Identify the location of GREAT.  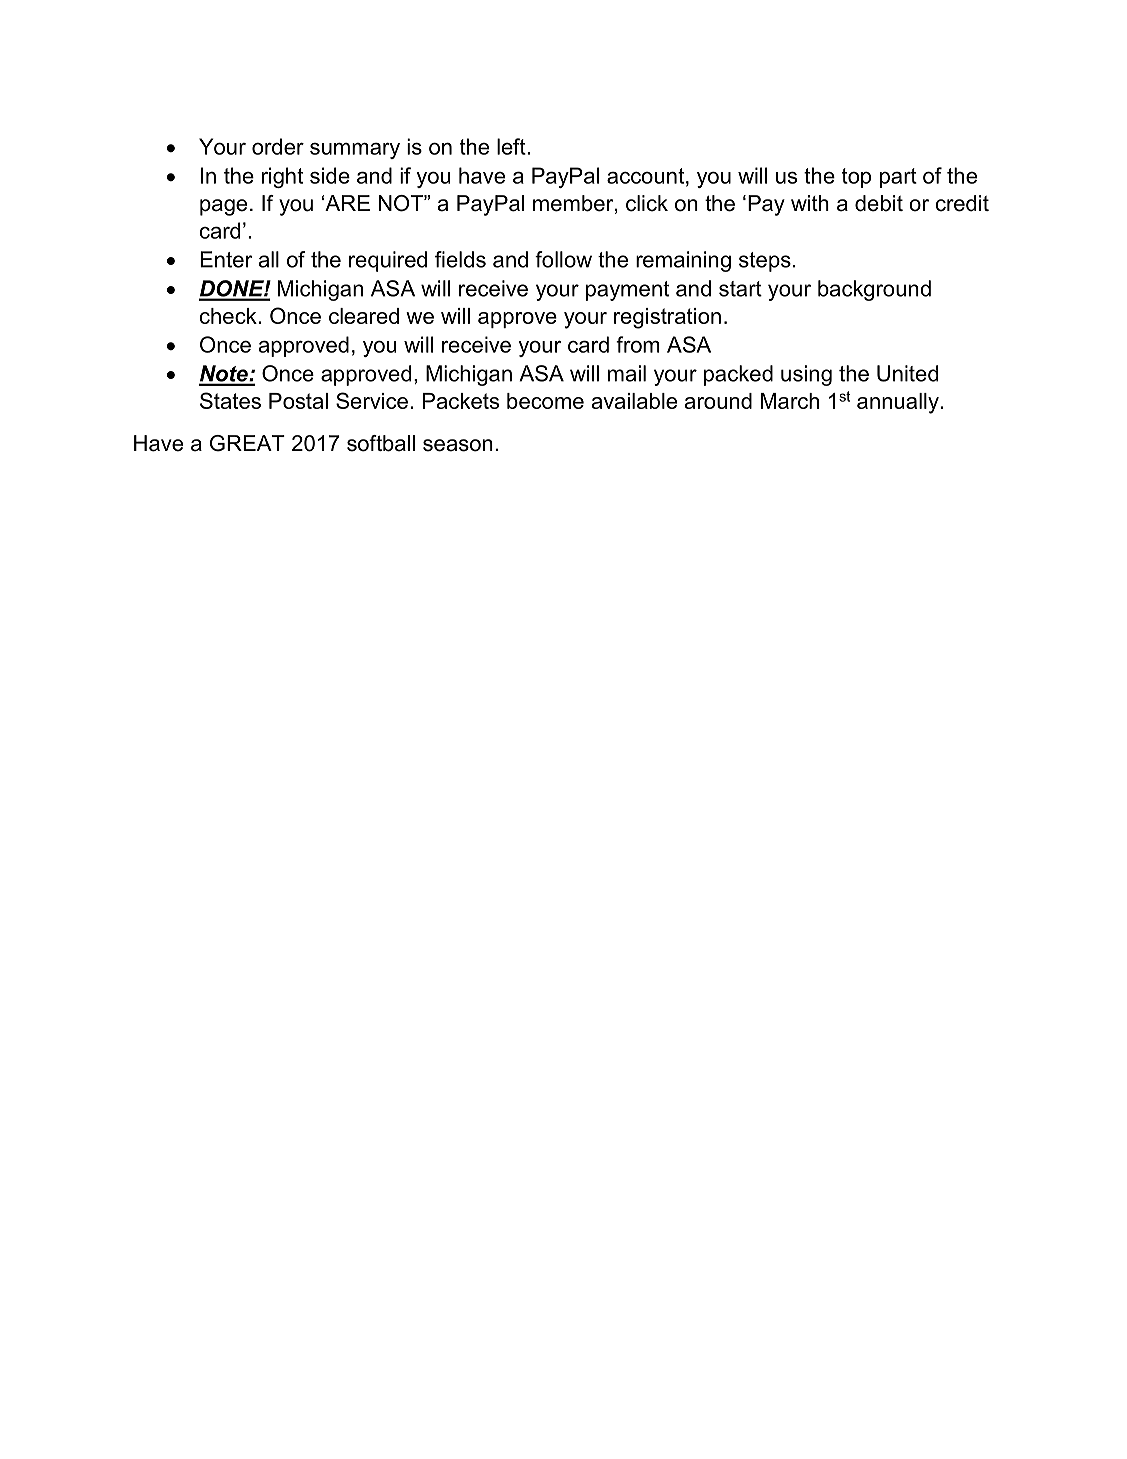
(247, 443).
